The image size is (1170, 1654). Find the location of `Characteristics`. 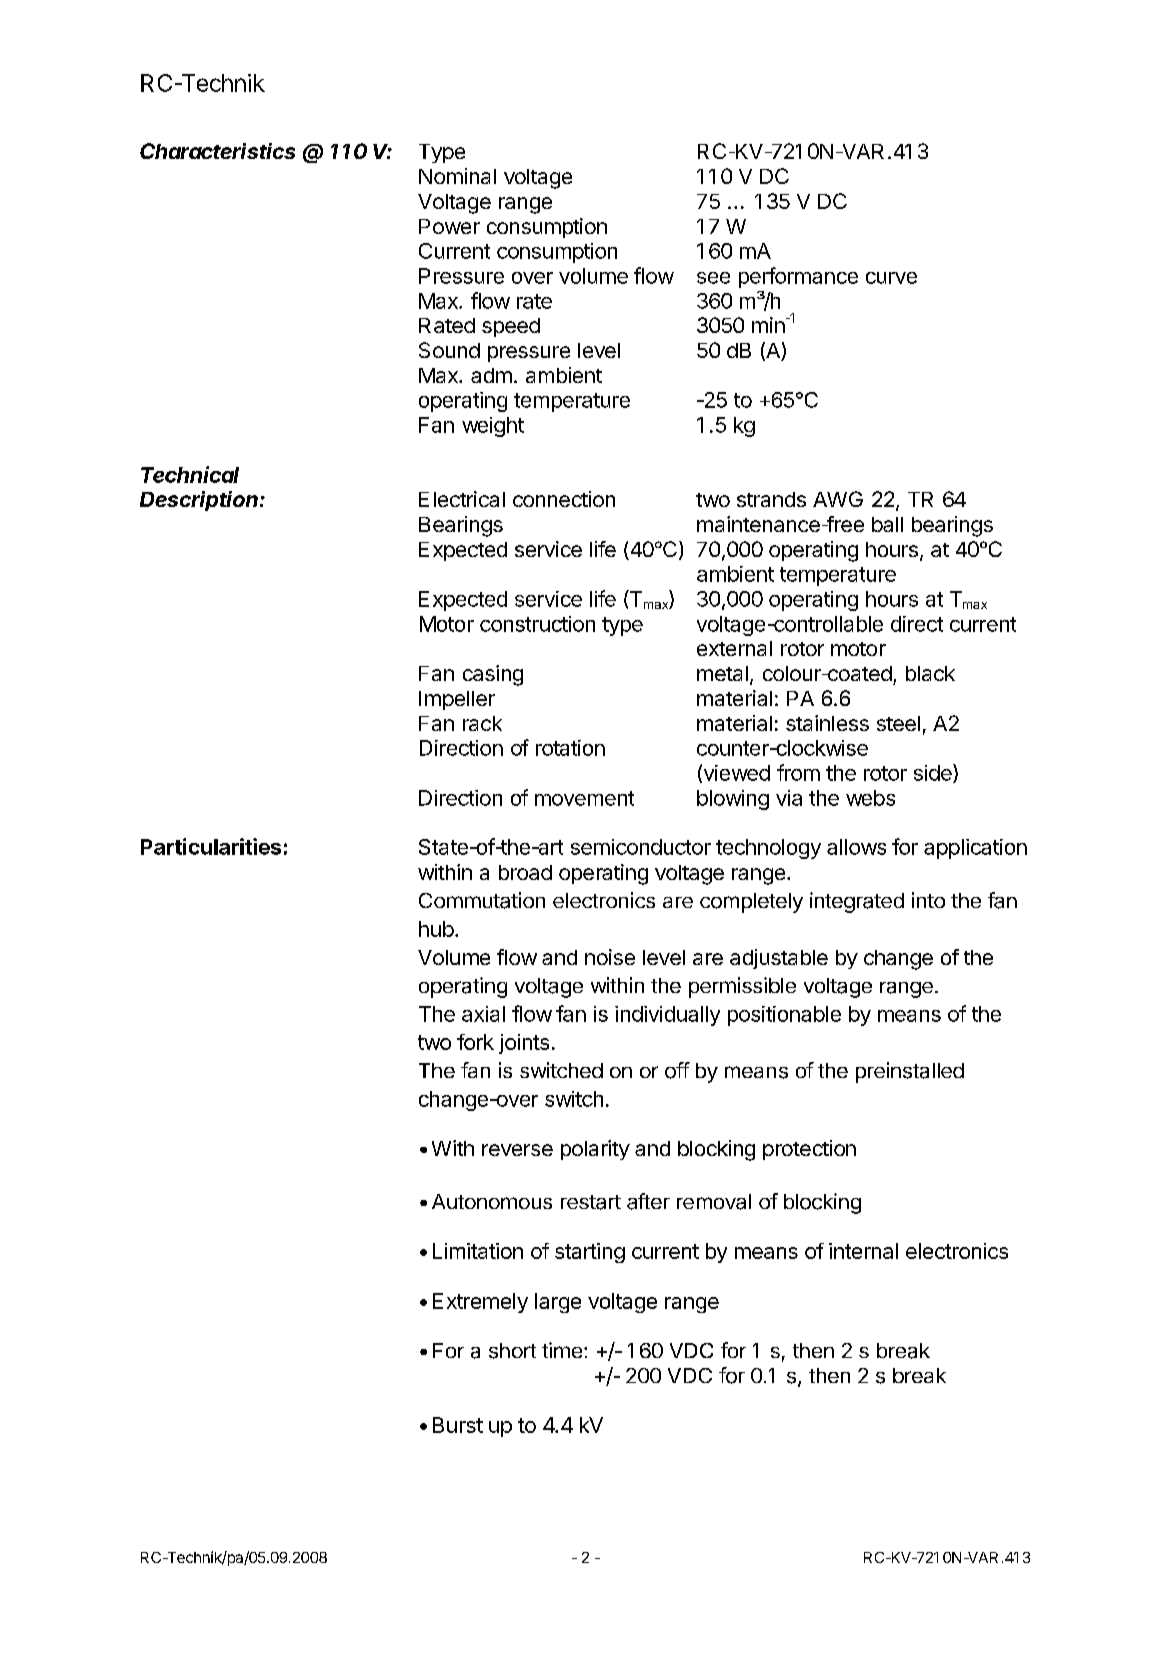

Characteristics is located at coordinates (217, 151).
